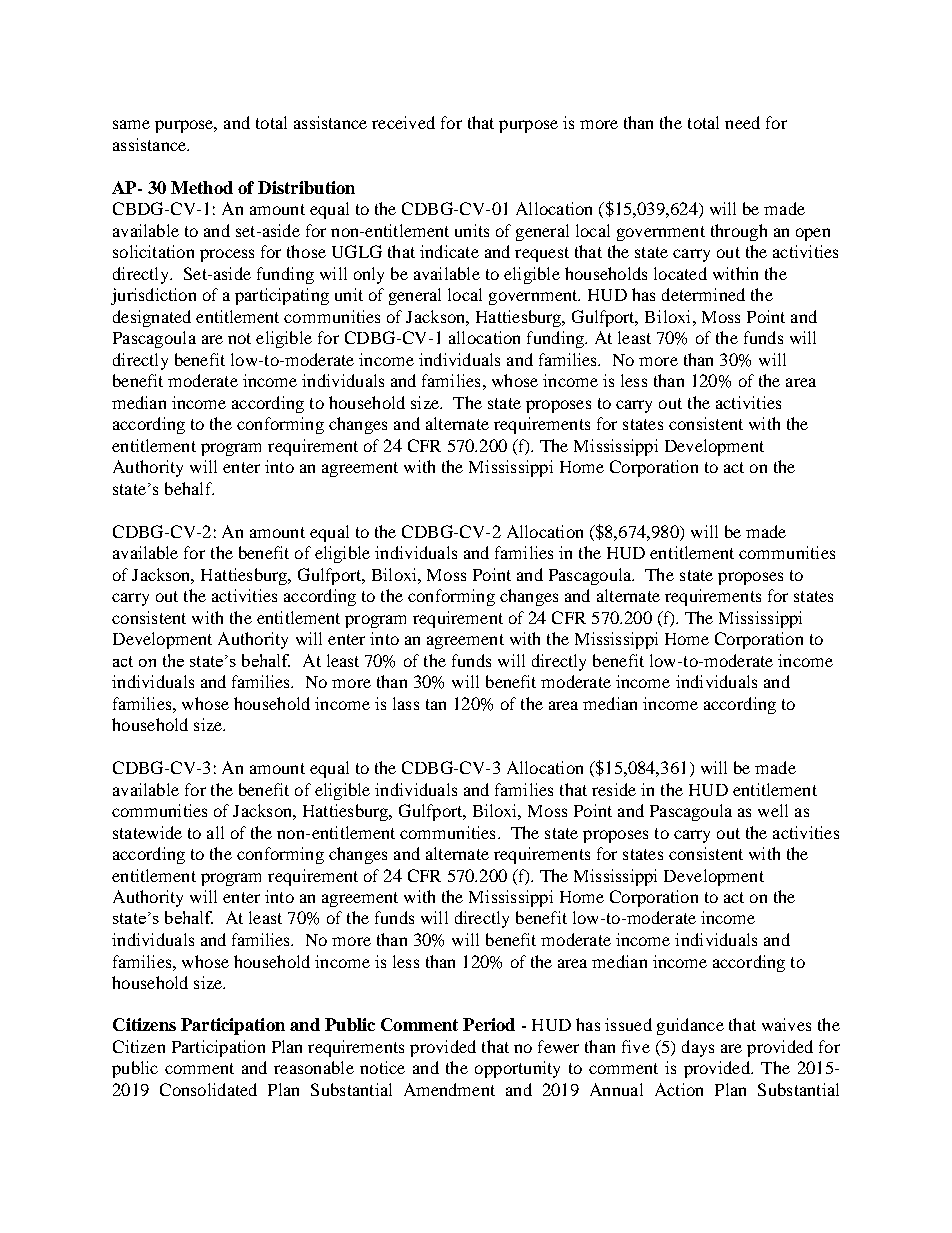 The height and width of the page is (1233, 952). I want to click on need, so click(742, 122).
